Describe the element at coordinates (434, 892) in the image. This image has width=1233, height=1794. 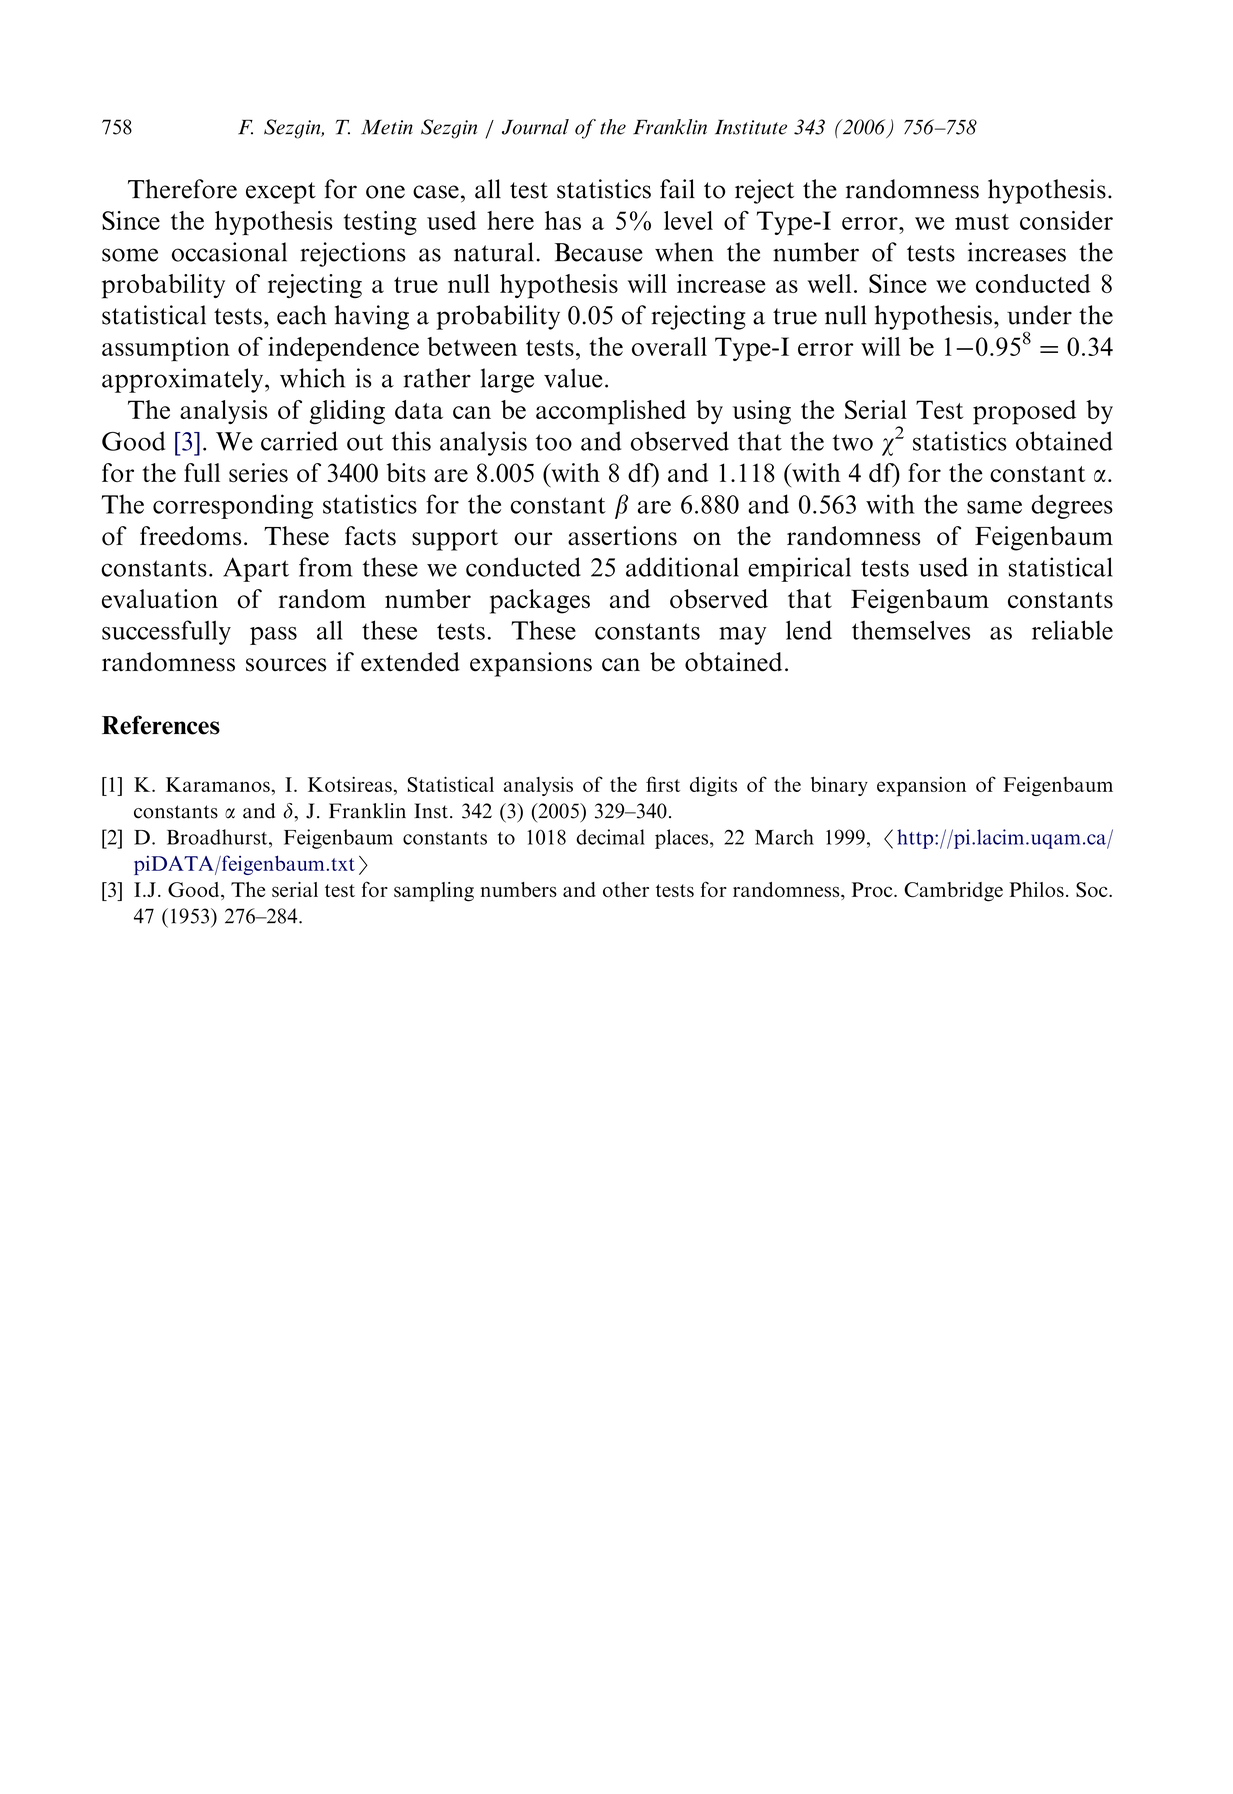
I see `sampling` at that location.
